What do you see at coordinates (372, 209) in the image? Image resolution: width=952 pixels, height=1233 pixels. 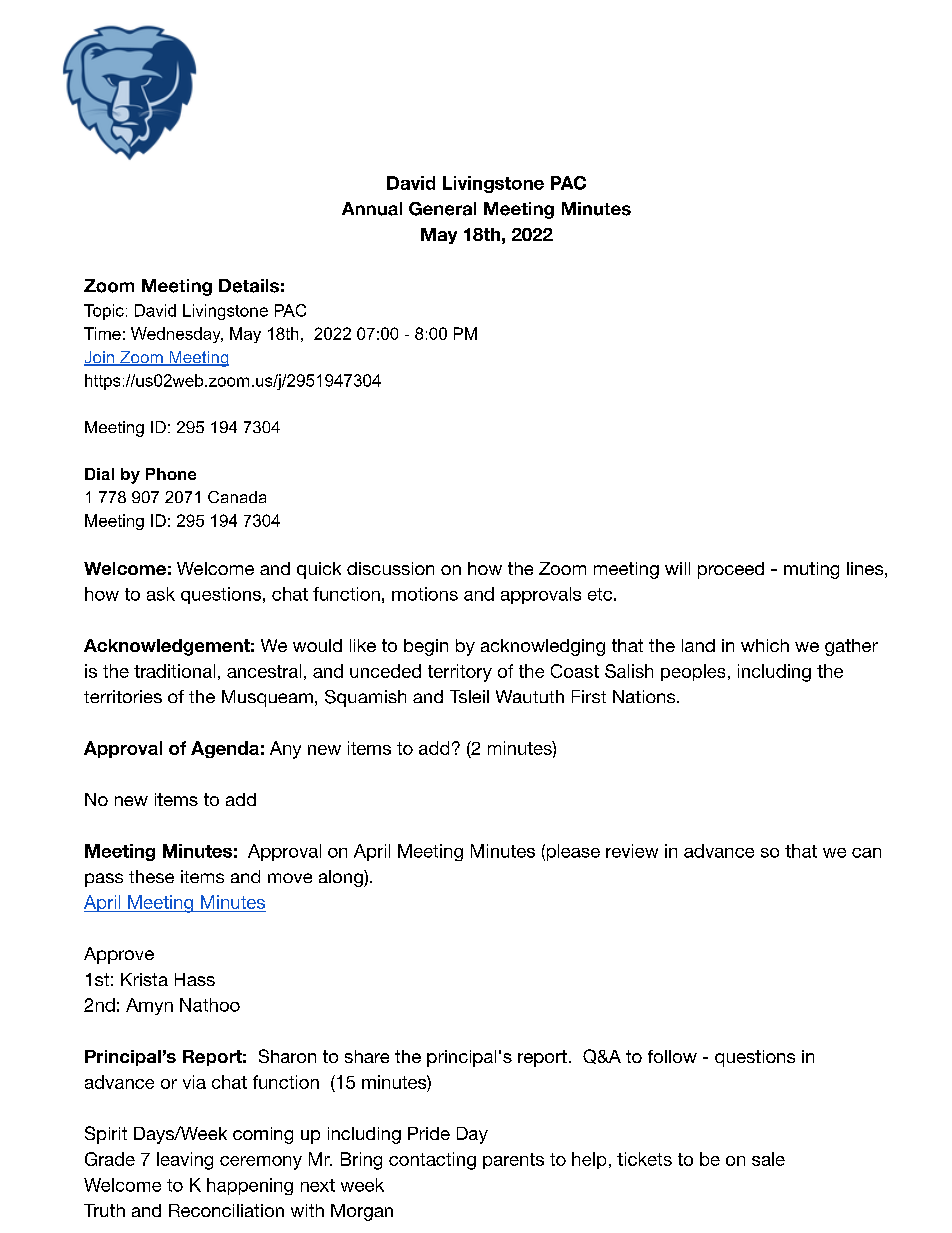 I see `Annual` at bounding box center [372, 209].
